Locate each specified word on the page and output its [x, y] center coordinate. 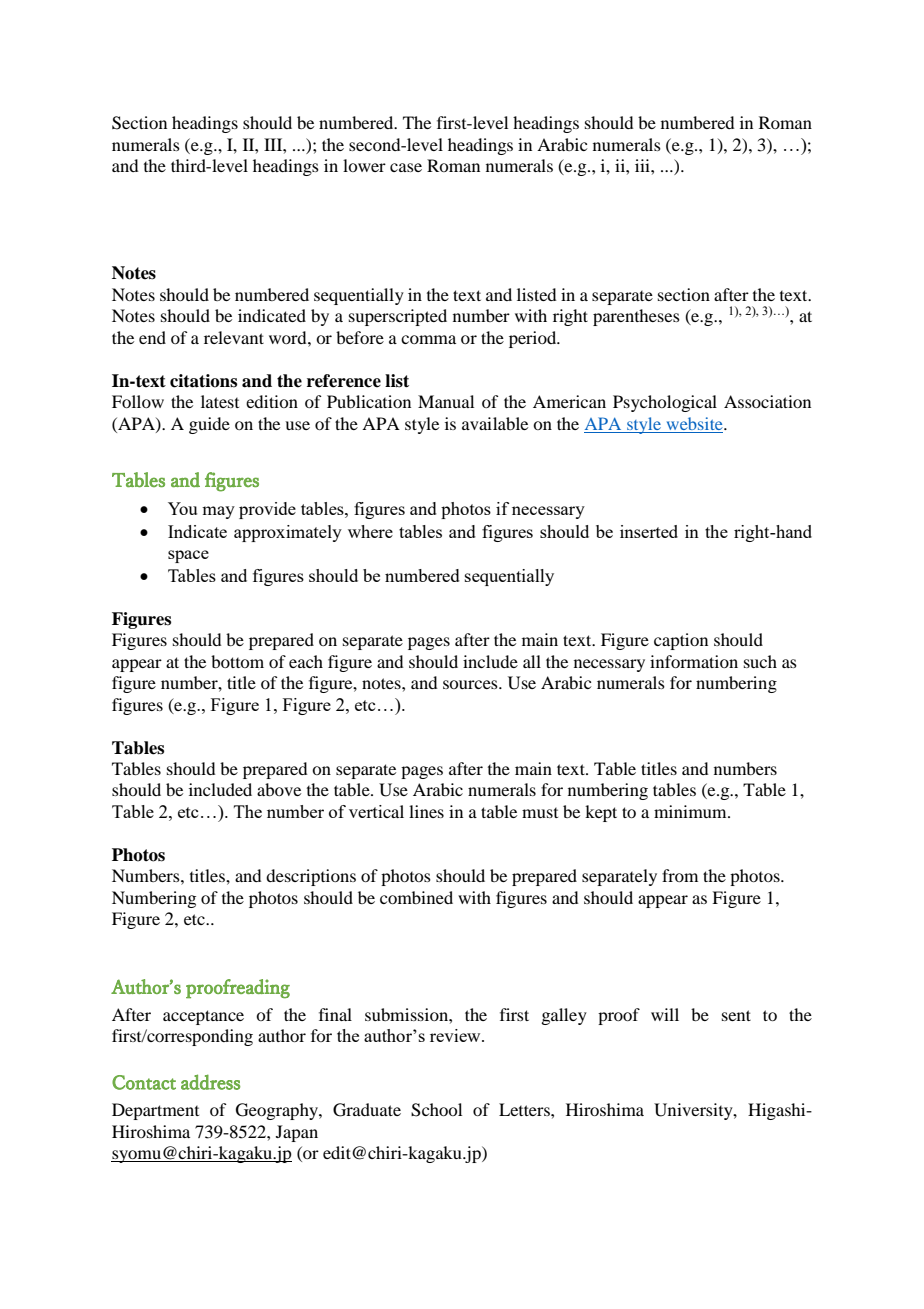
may [218, 512]
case [406, 167]
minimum [691, 811]
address [210, 1082]
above [279, 789]
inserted [649, 531]
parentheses [636, 317]
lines [426, 811]
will [665, 1014]
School [436, 1110]
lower [364, 165]
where [370, 531]
